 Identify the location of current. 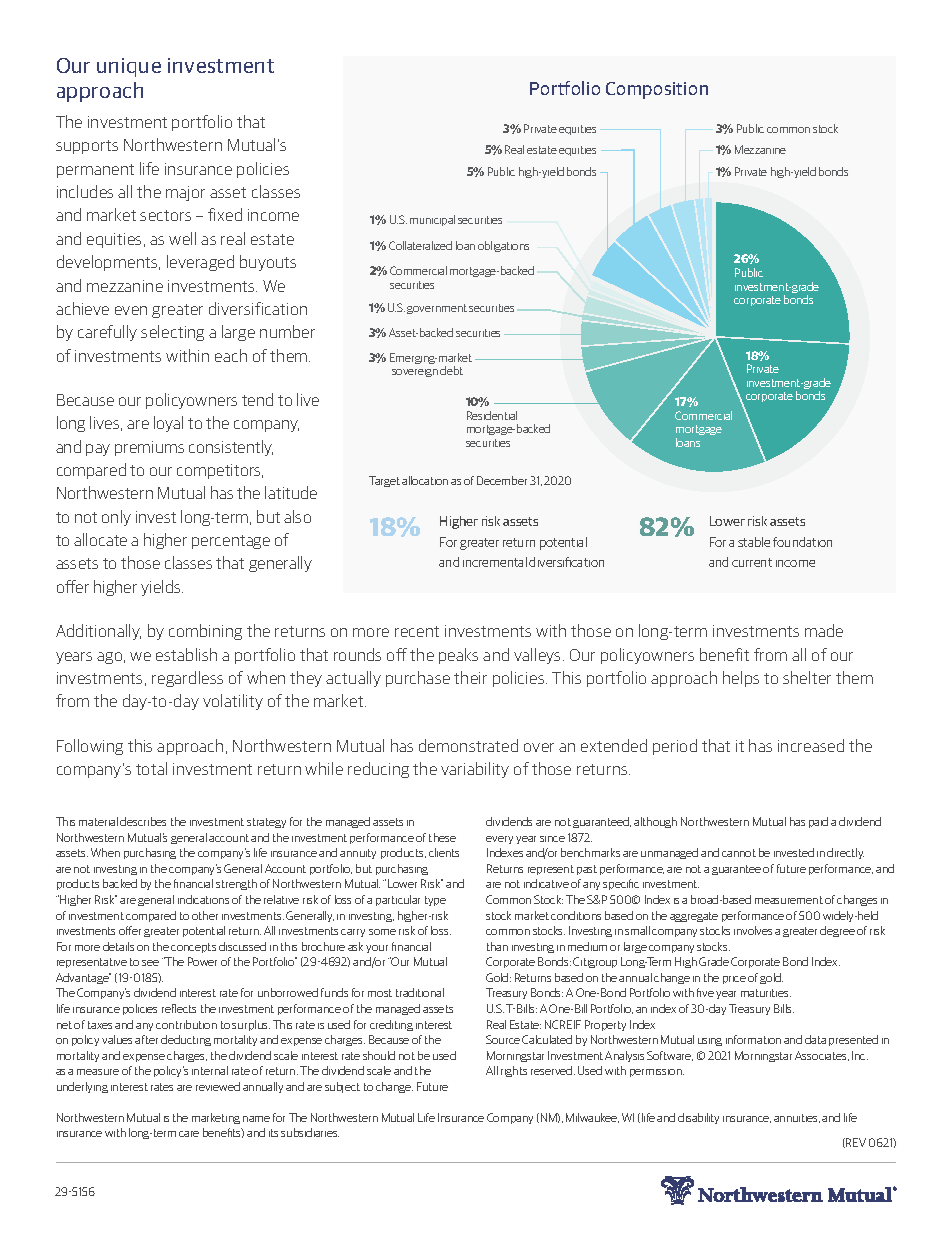
(752, 562).
